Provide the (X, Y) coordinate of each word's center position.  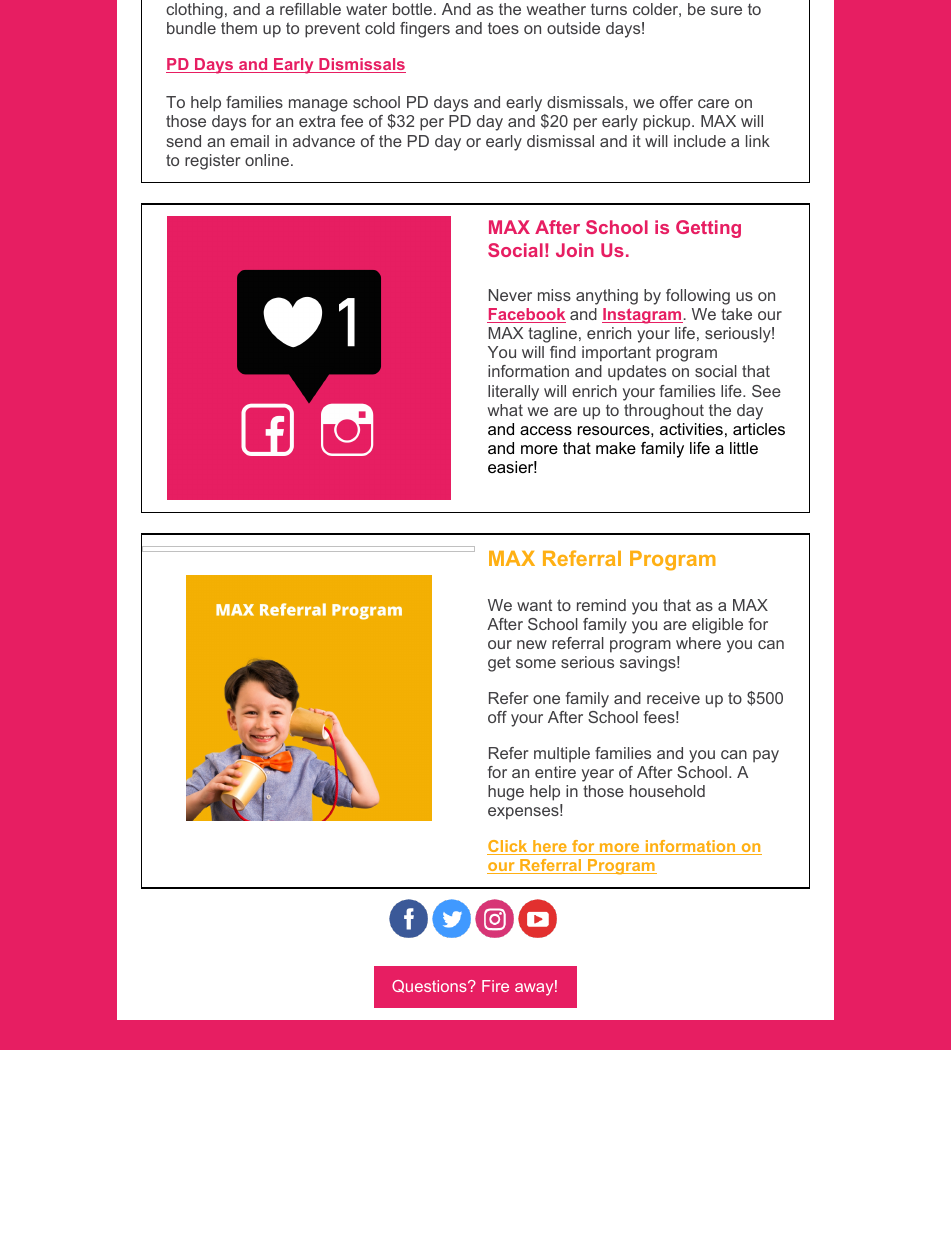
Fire (495, 986)
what (505, 410)
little (744, 448)
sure (726, 10)
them (239, 28)
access (546, 430)
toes (503, 28)
